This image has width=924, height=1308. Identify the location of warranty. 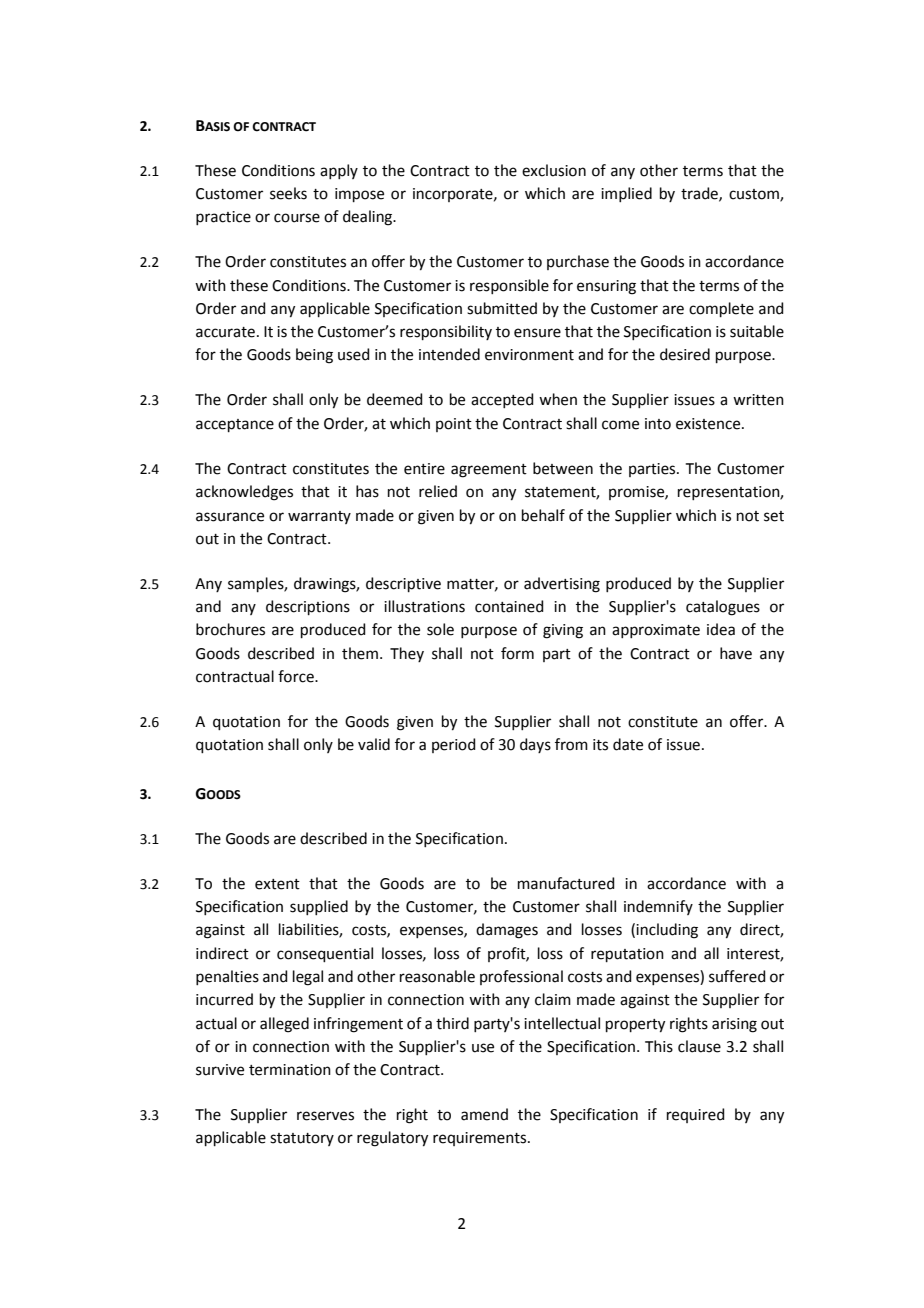
(319, 517).
